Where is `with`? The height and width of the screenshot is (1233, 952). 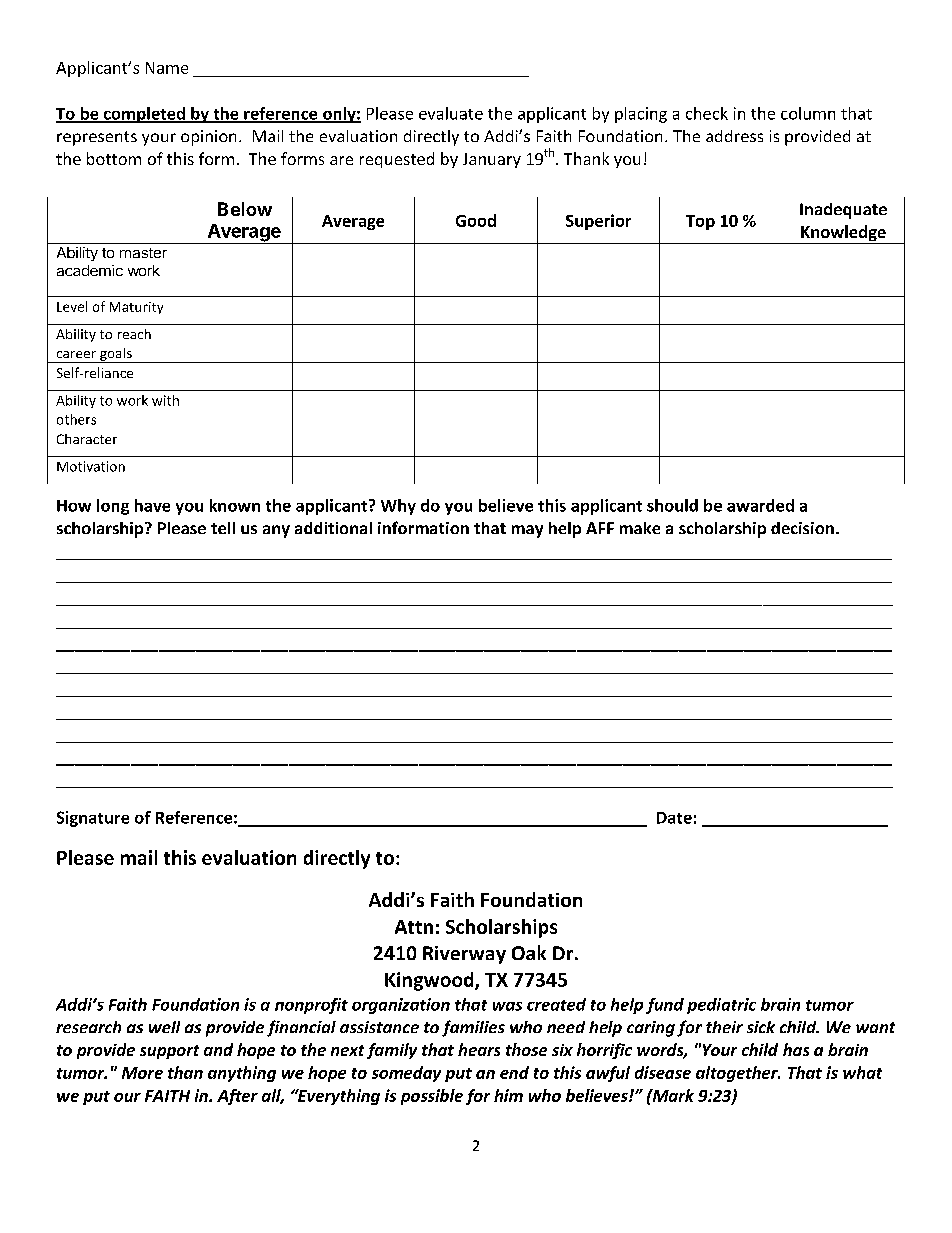 with is located at coordinates (165, 400).
